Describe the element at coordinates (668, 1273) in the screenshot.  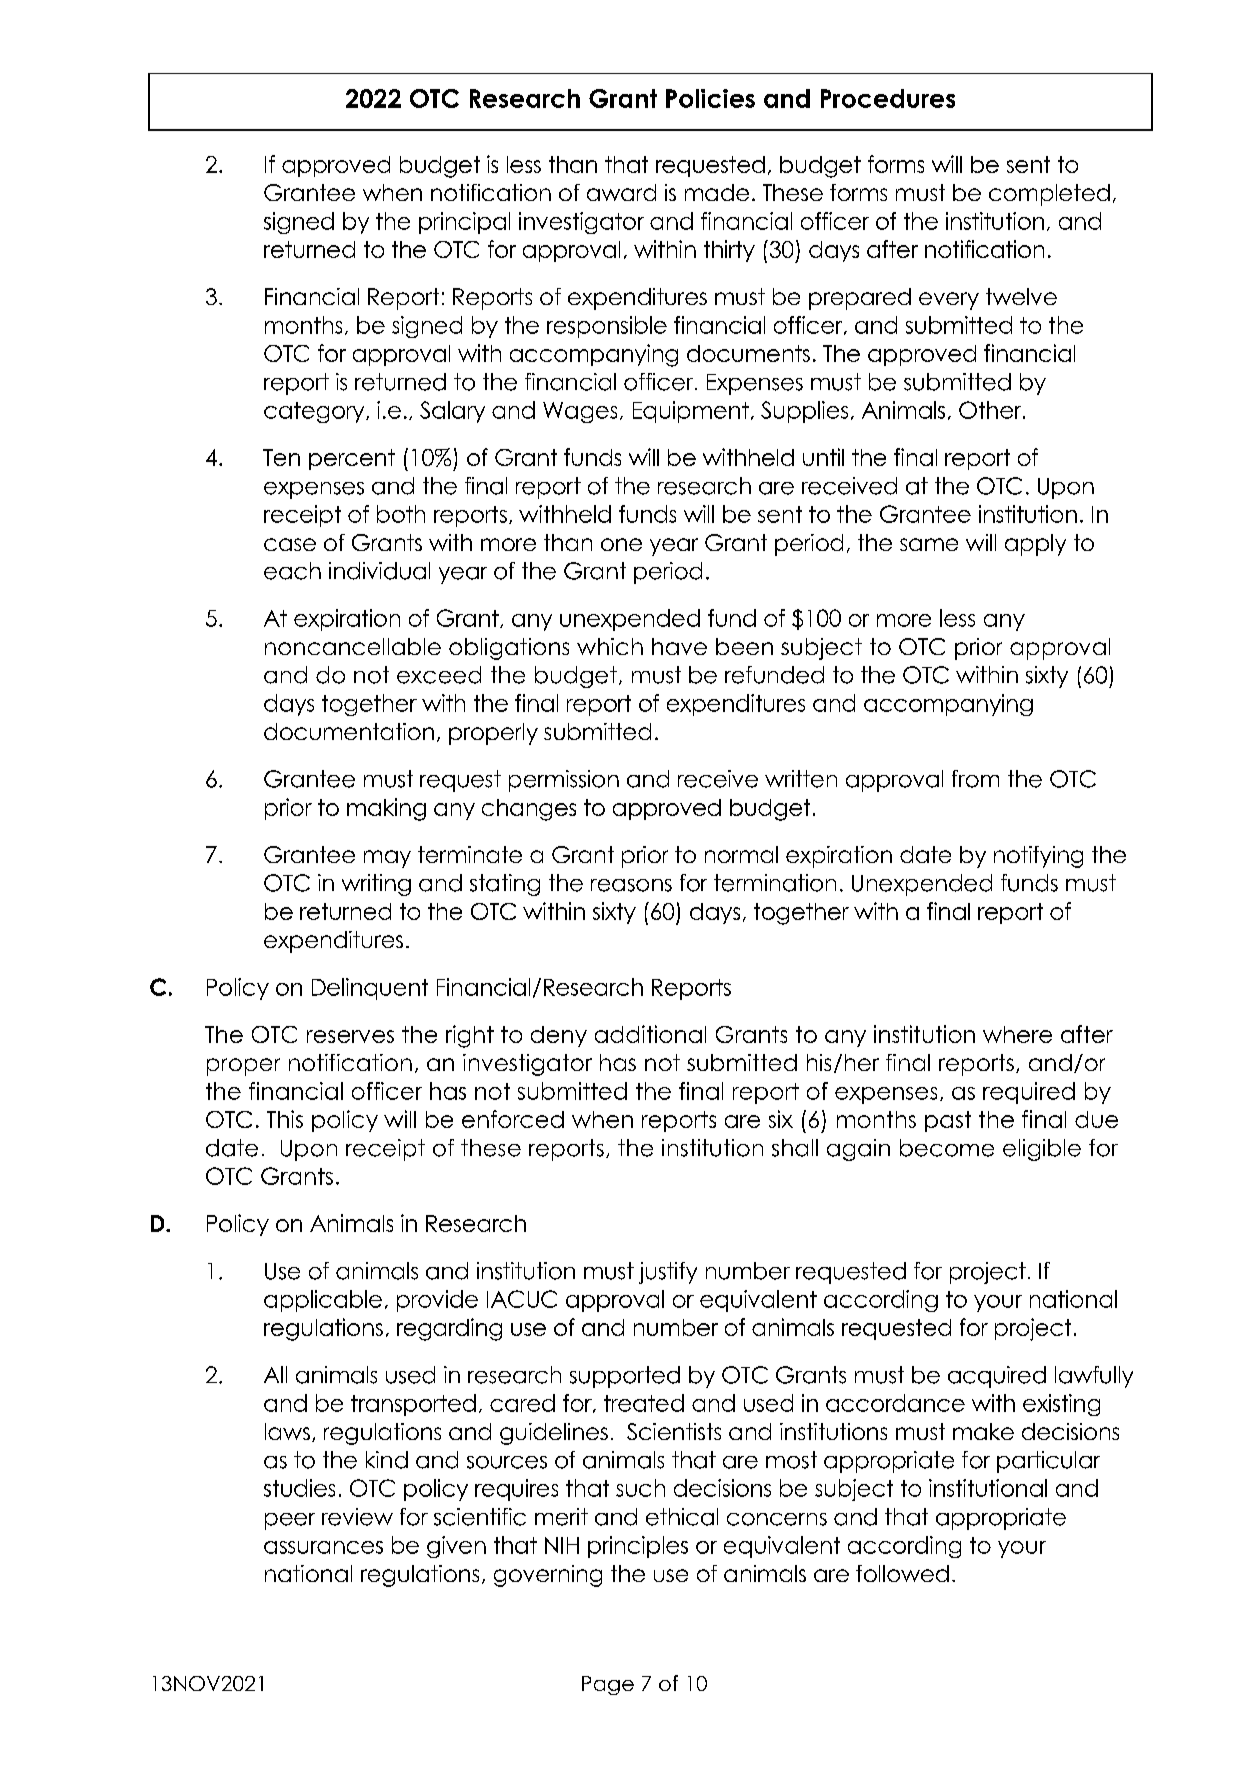
I see `justify` at that location.
